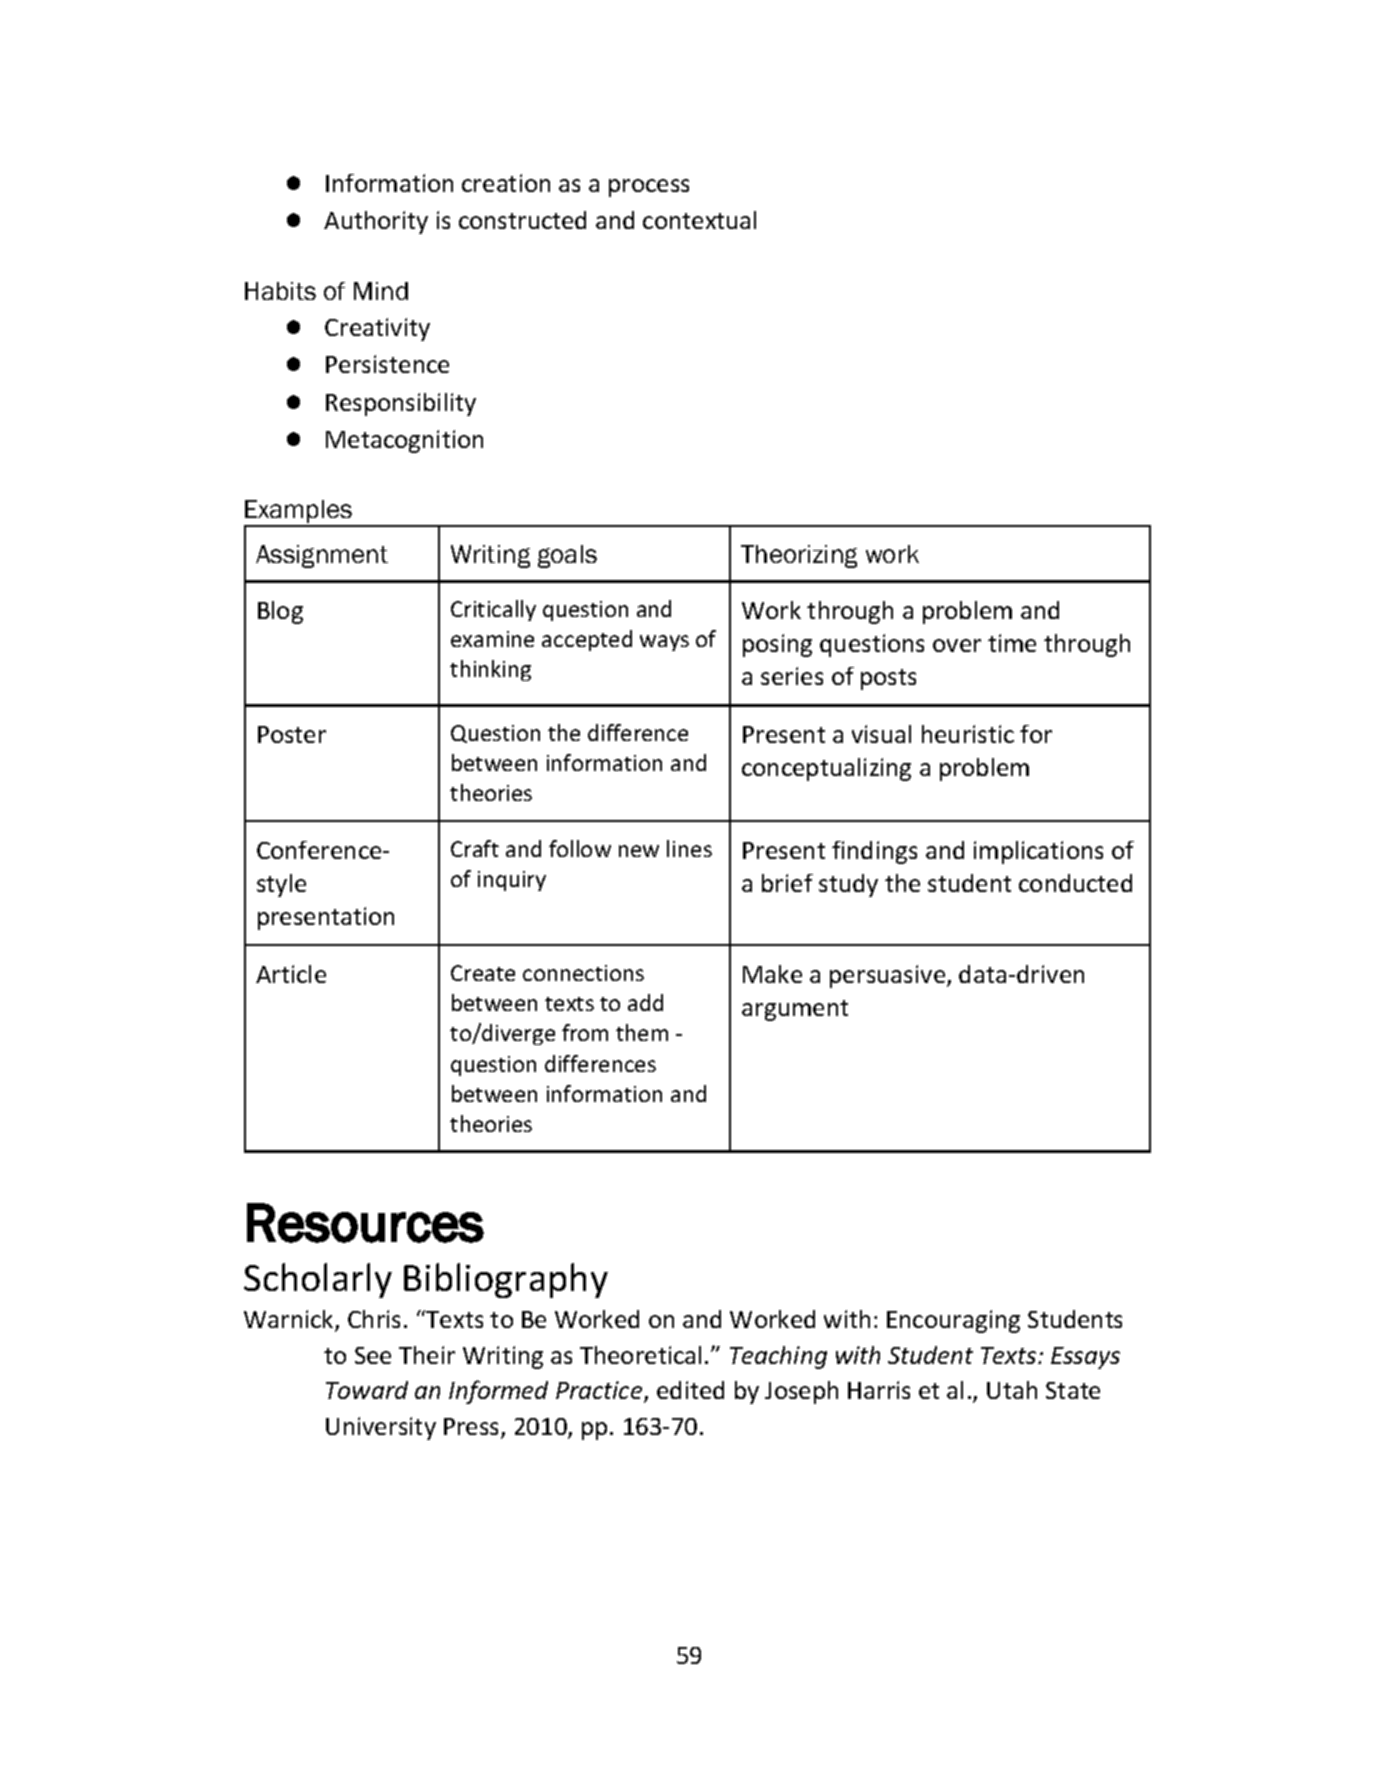 The image size is (1380, 1786). What do you see at coordinates (889, 976) in the screenshot?
I see `persuasive` at bounding box center [889, 976].
